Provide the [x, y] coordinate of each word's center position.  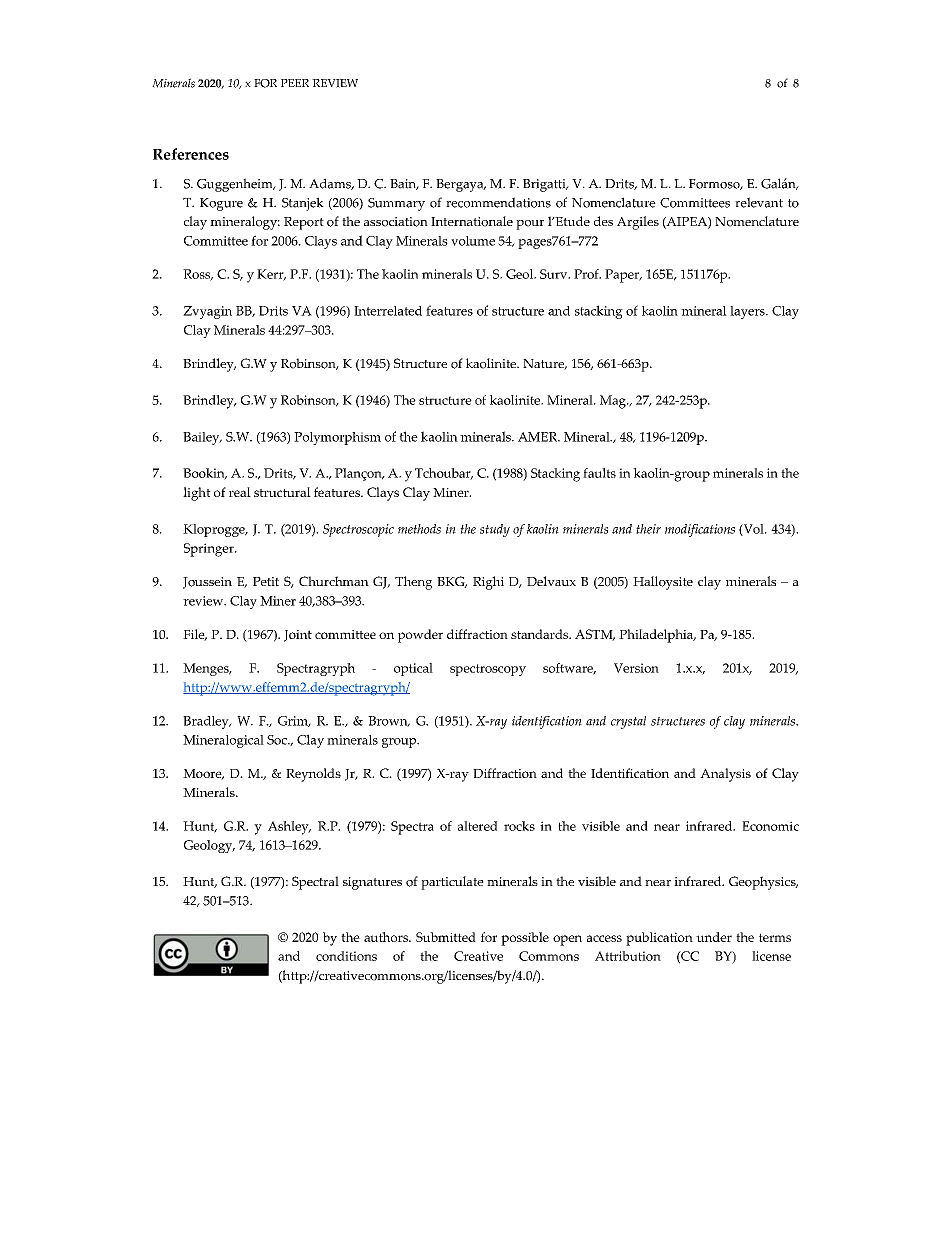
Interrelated [388, 311]
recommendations [498, 202]
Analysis [725, 775]
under [714, 937]
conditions [346, 956]
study [495, 530]
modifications [700, 530]
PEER [295, 83]
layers [748, 312]
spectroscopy [488, 670]
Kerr [271, 275]
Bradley [207, 722]
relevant [759, 202]
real [240, 492]
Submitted [446, 937]
